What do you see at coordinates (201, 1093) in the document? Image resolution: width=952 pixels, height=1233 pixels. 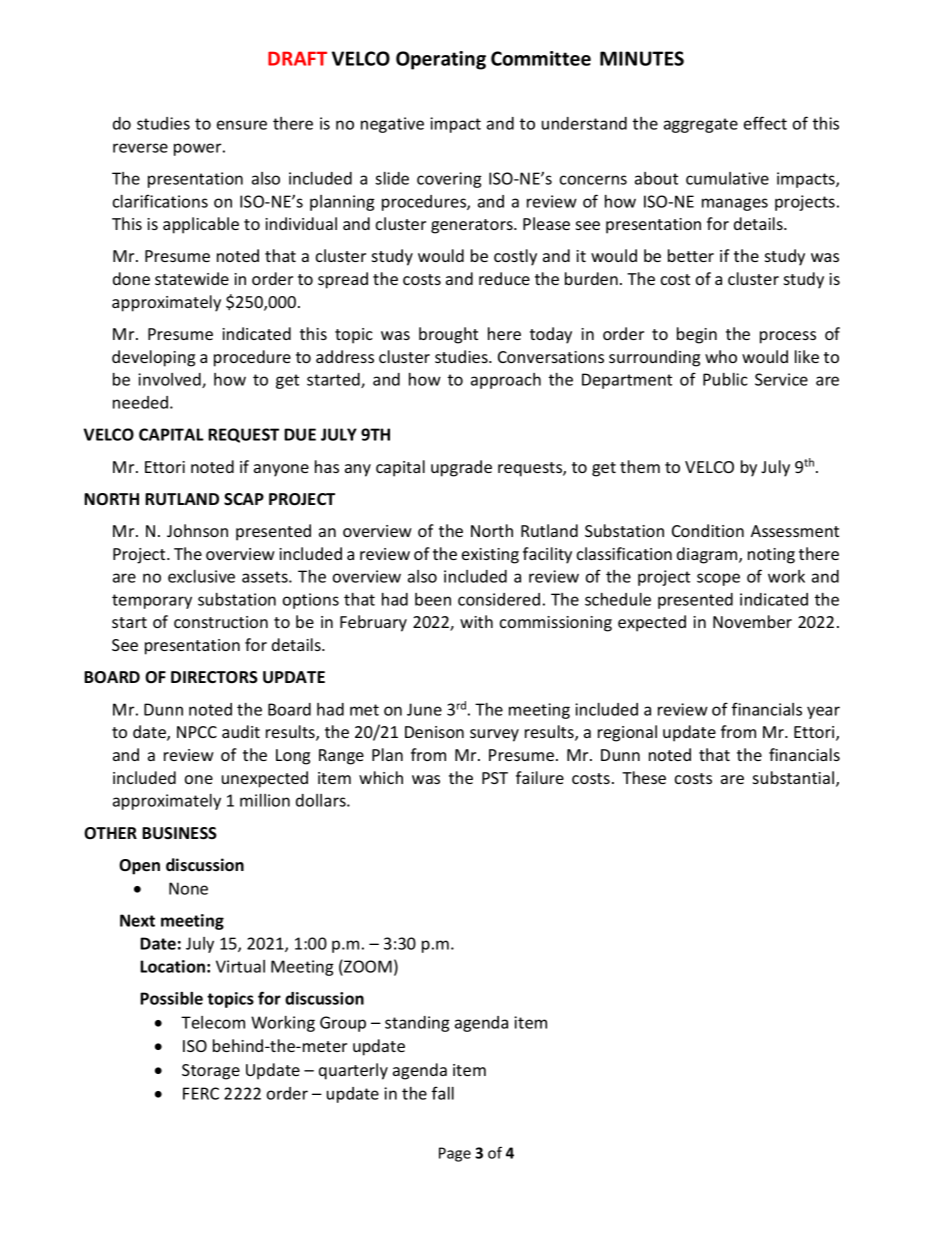 I see `FERC` at bounding box center [201, 1093].
